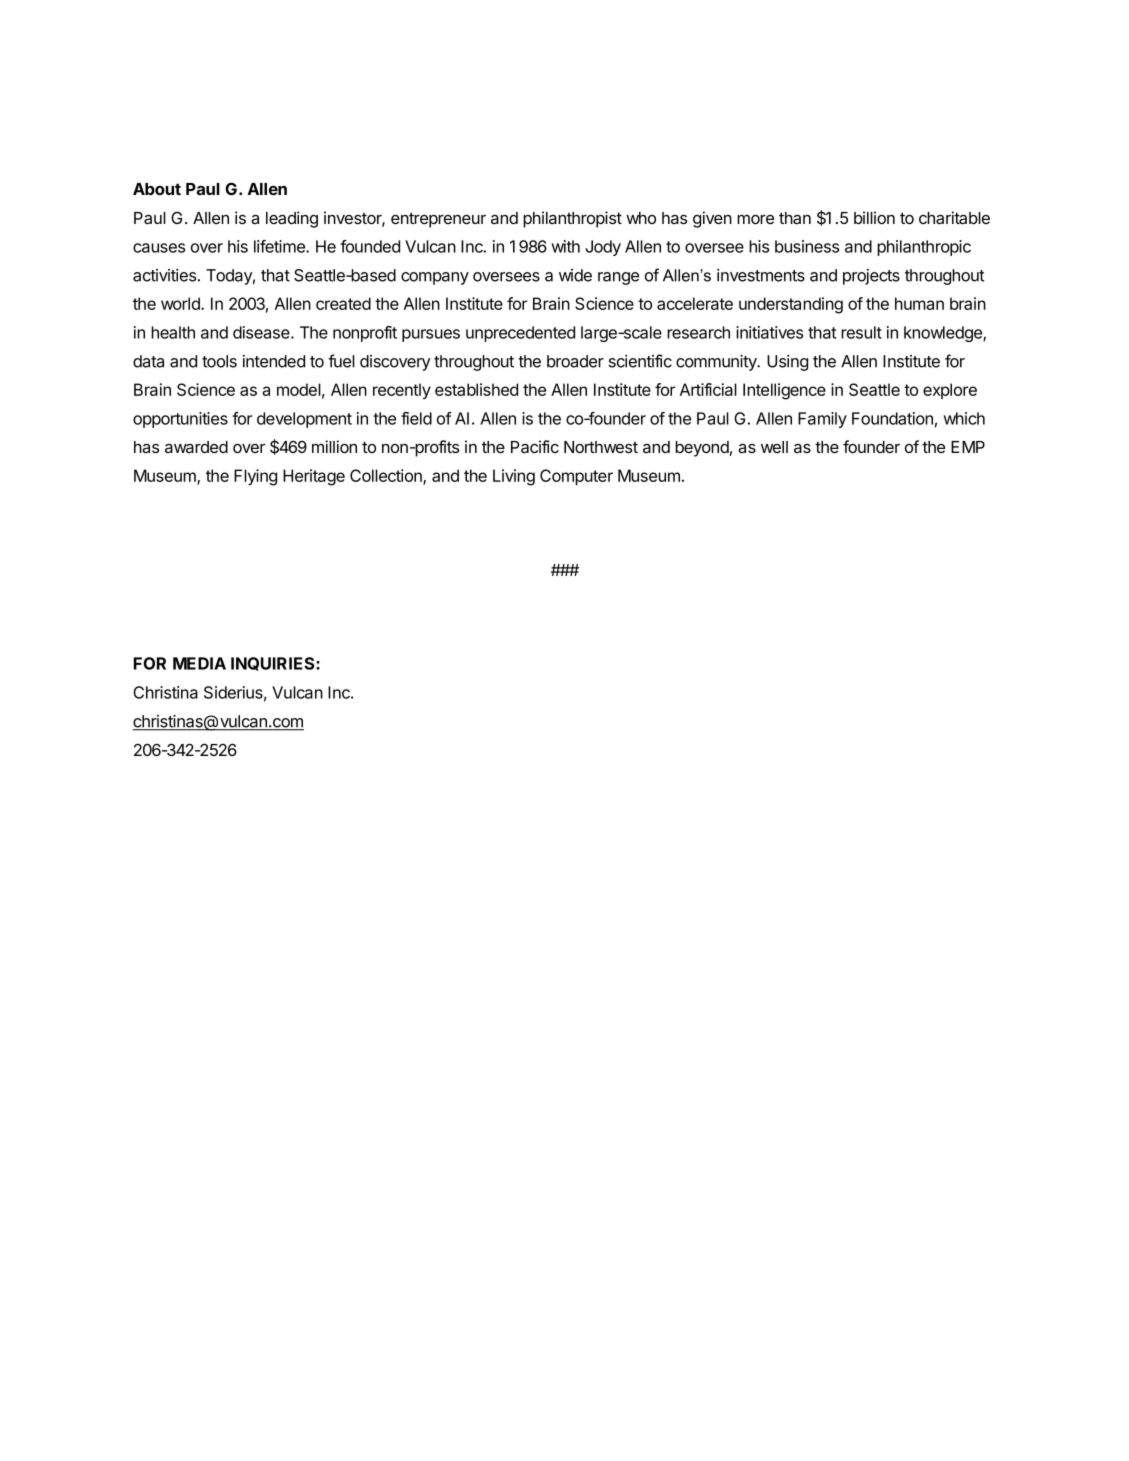 Image resolution: width=1129 pixels, height=1461 pixels. What do you see at coordinates (874, 217) in the document?
I see `billion` at bounding box center [874, 217].
